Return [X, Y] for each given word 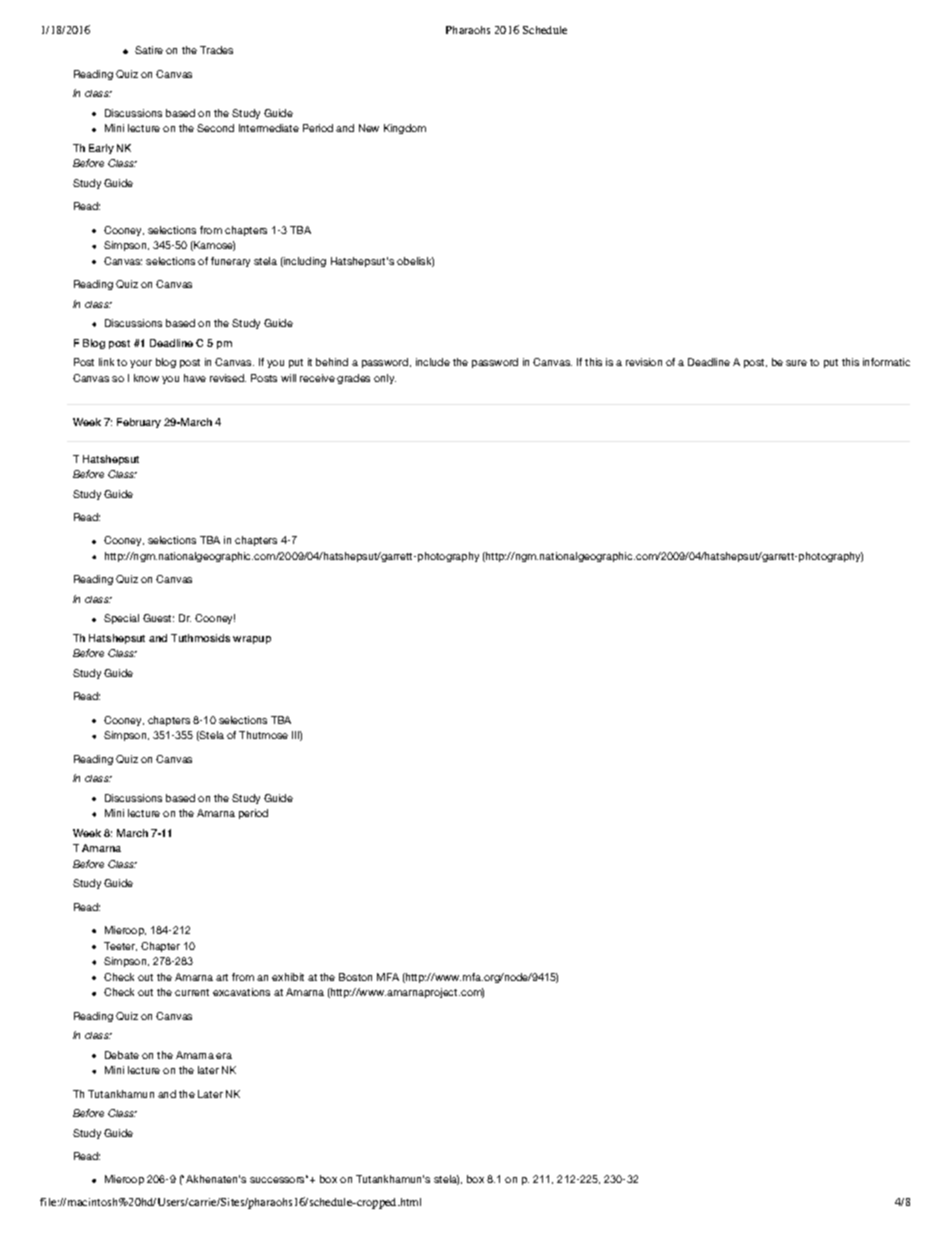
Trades [216, 50]
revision [644, 362]
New [369, 128]
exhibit [288, 977]
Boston [355, 977]
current [192, 992]
